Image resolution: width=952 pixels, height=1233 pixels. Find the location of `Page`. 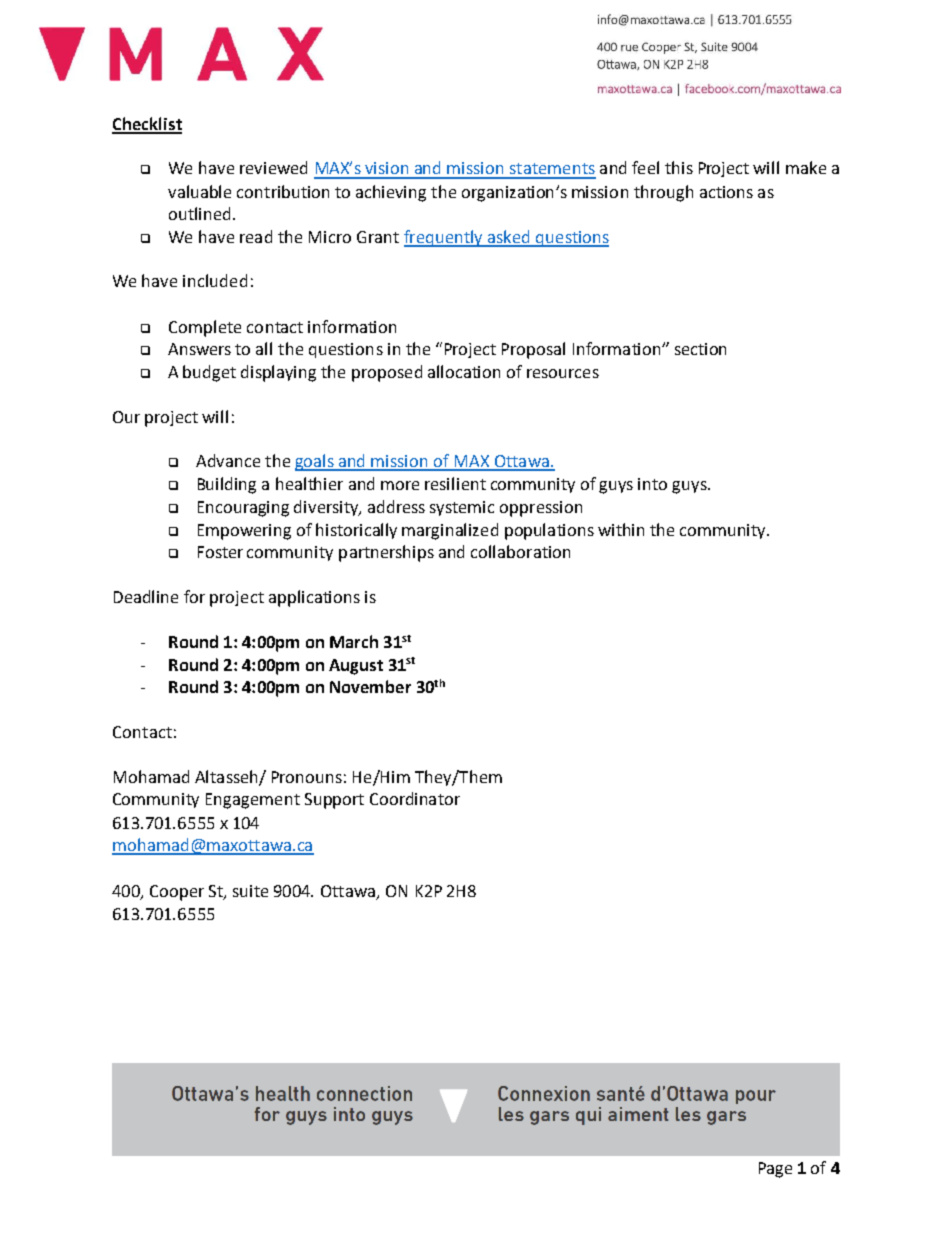

Page is located at coordinates (775, 1170).
